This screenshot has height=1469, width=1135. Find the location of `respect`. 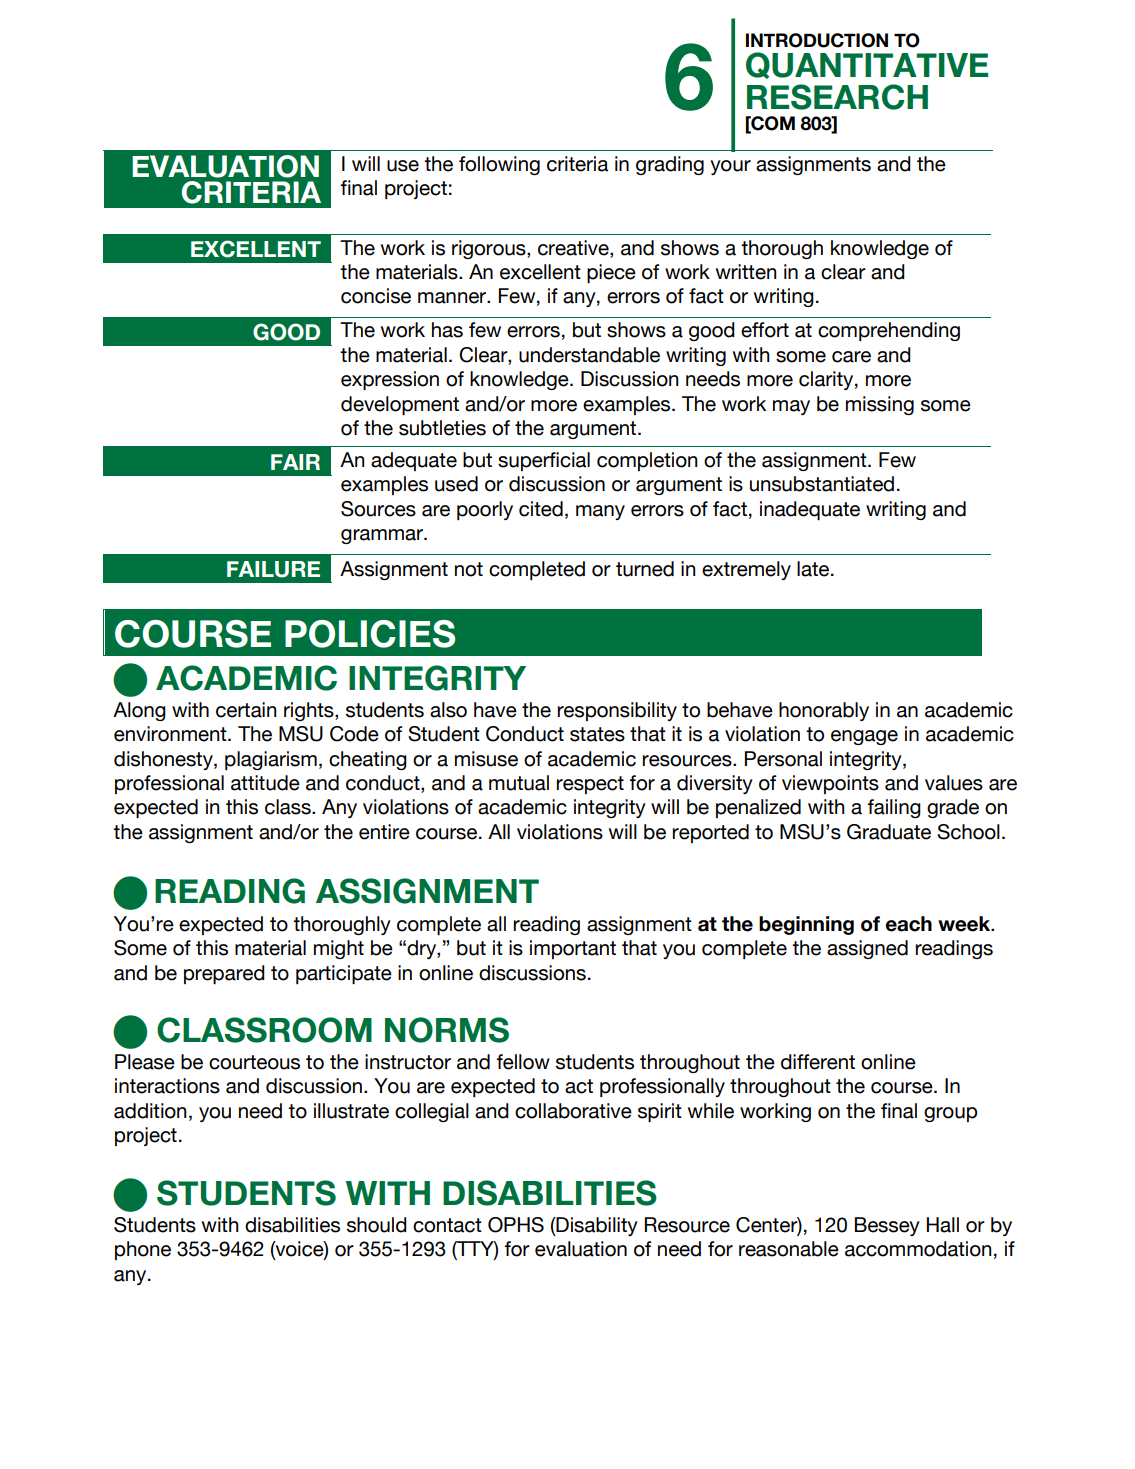

respect is located at coordinates (590, 785).
